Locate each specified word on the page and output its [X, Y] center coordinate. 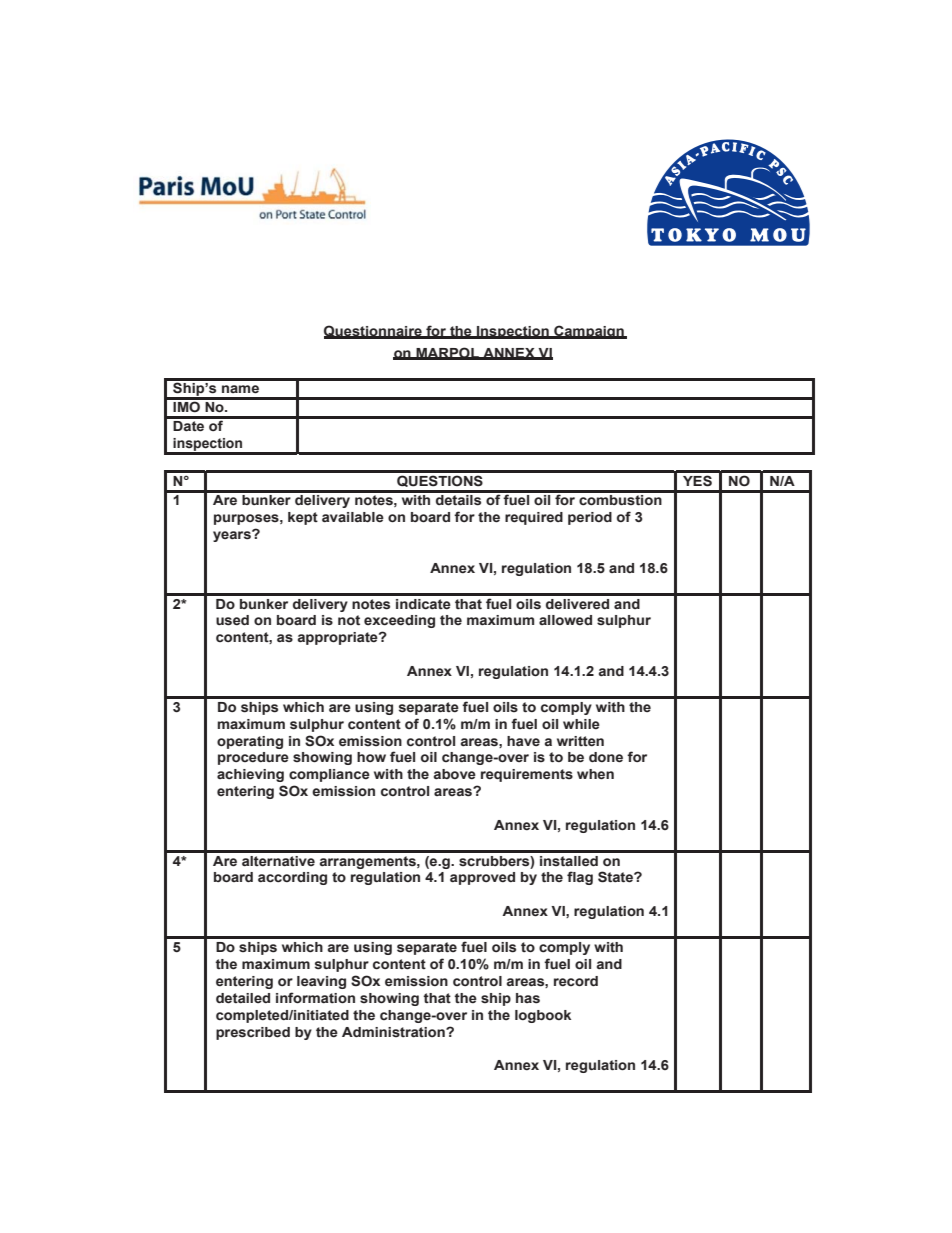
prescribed [253, 1033]
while [581, 724]
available [353, 517]
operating [250, 742]
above [455, 774]
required [534, 518]
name [240, 389]
